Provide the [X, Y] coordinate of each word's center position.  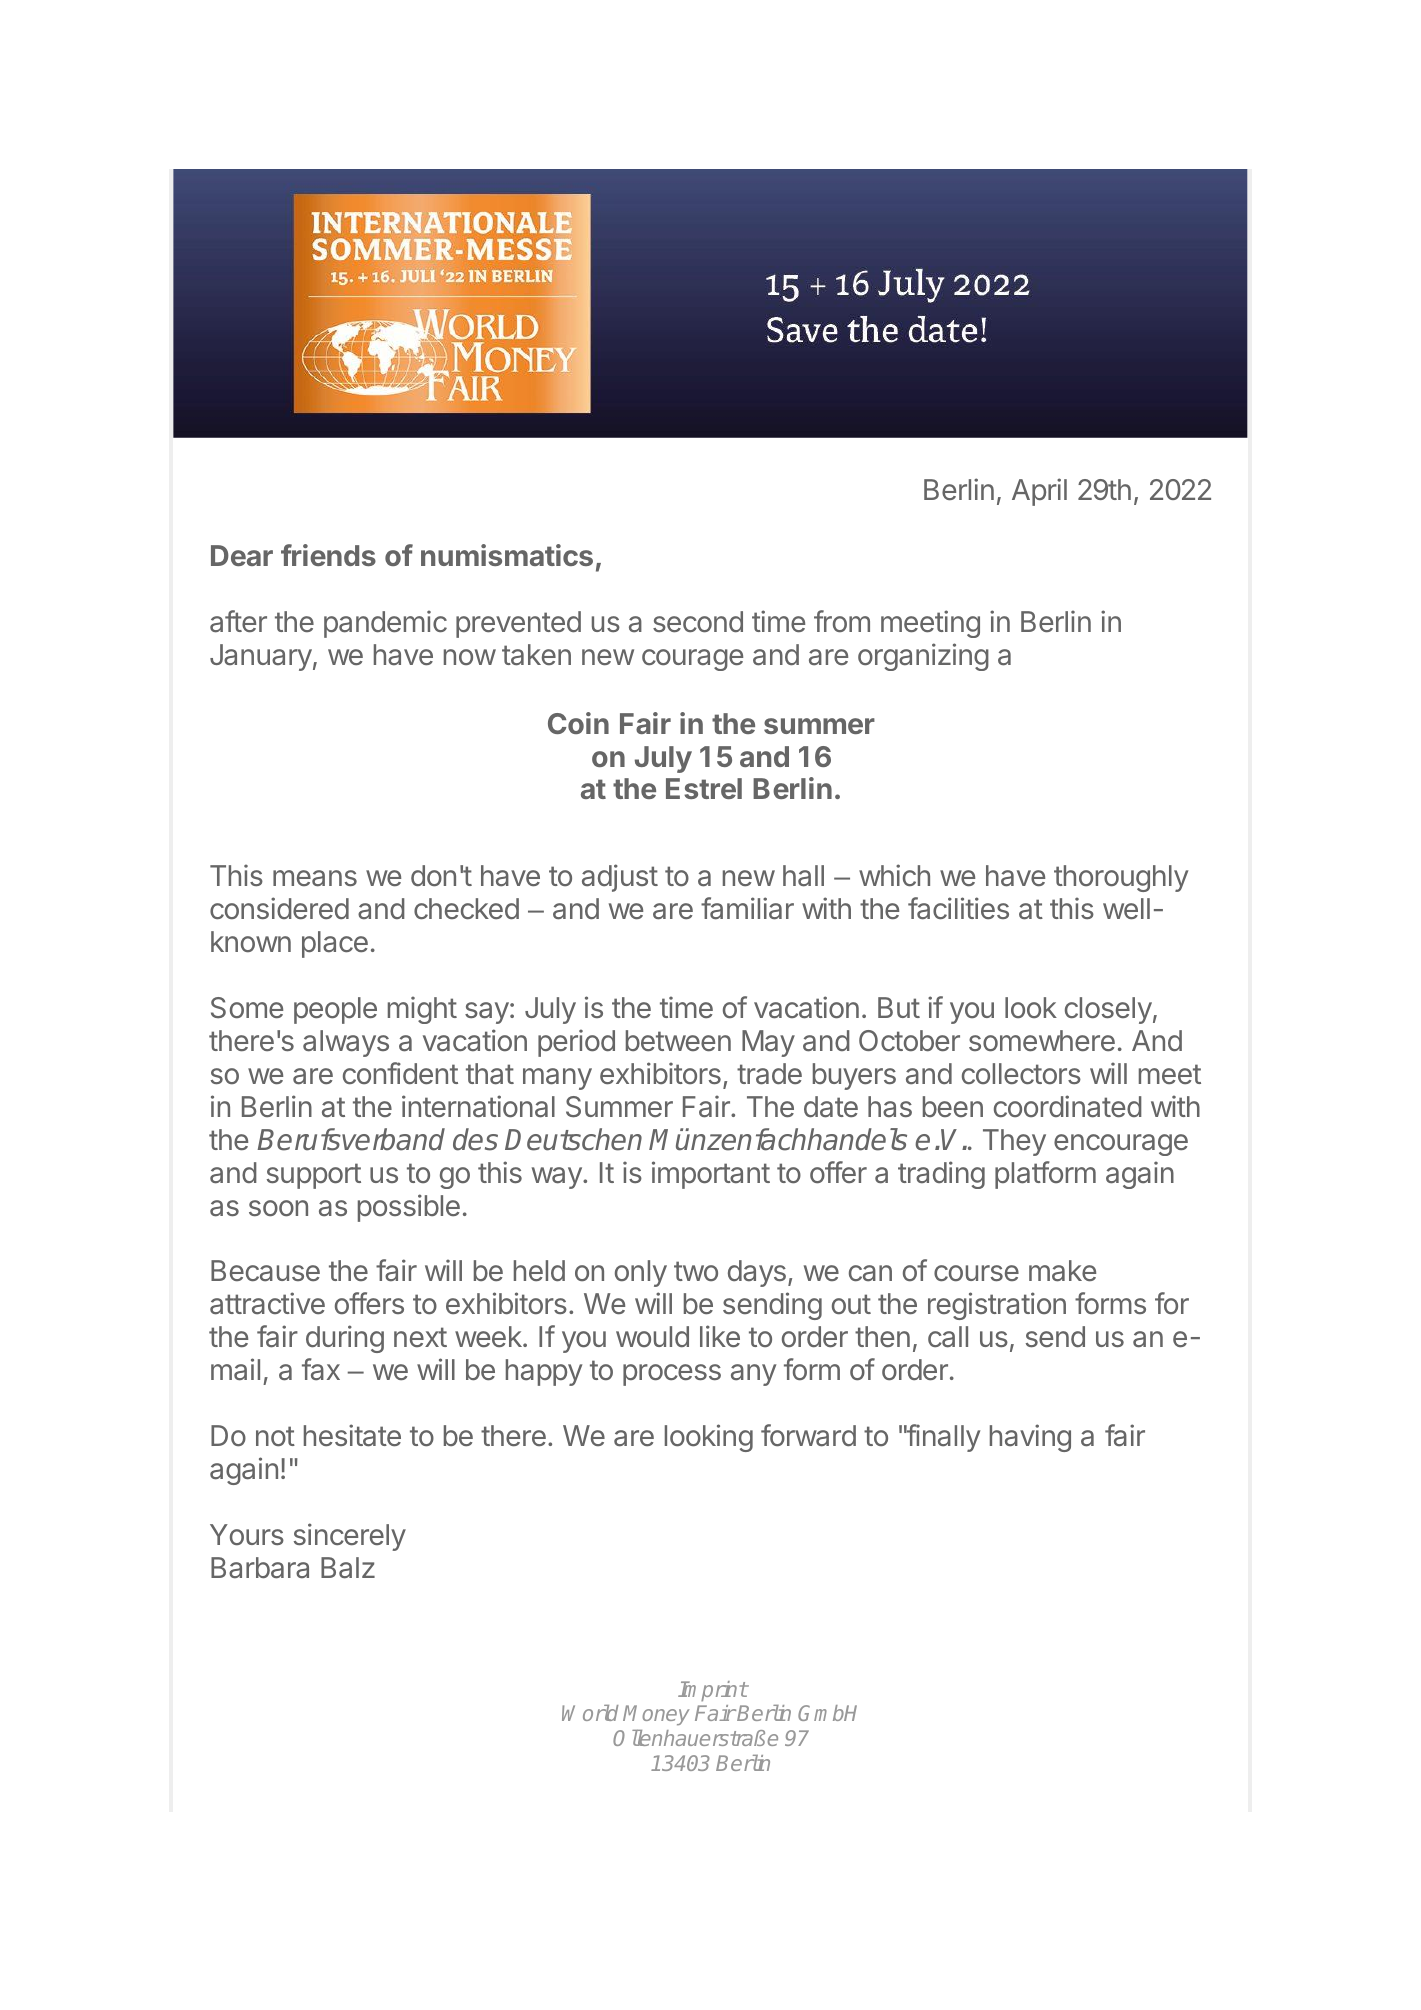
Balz [348, 1568]
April [1039, 492]
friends [328, 555]
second [698, 622]
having [1030, 1438]
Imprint [713, 1691]
